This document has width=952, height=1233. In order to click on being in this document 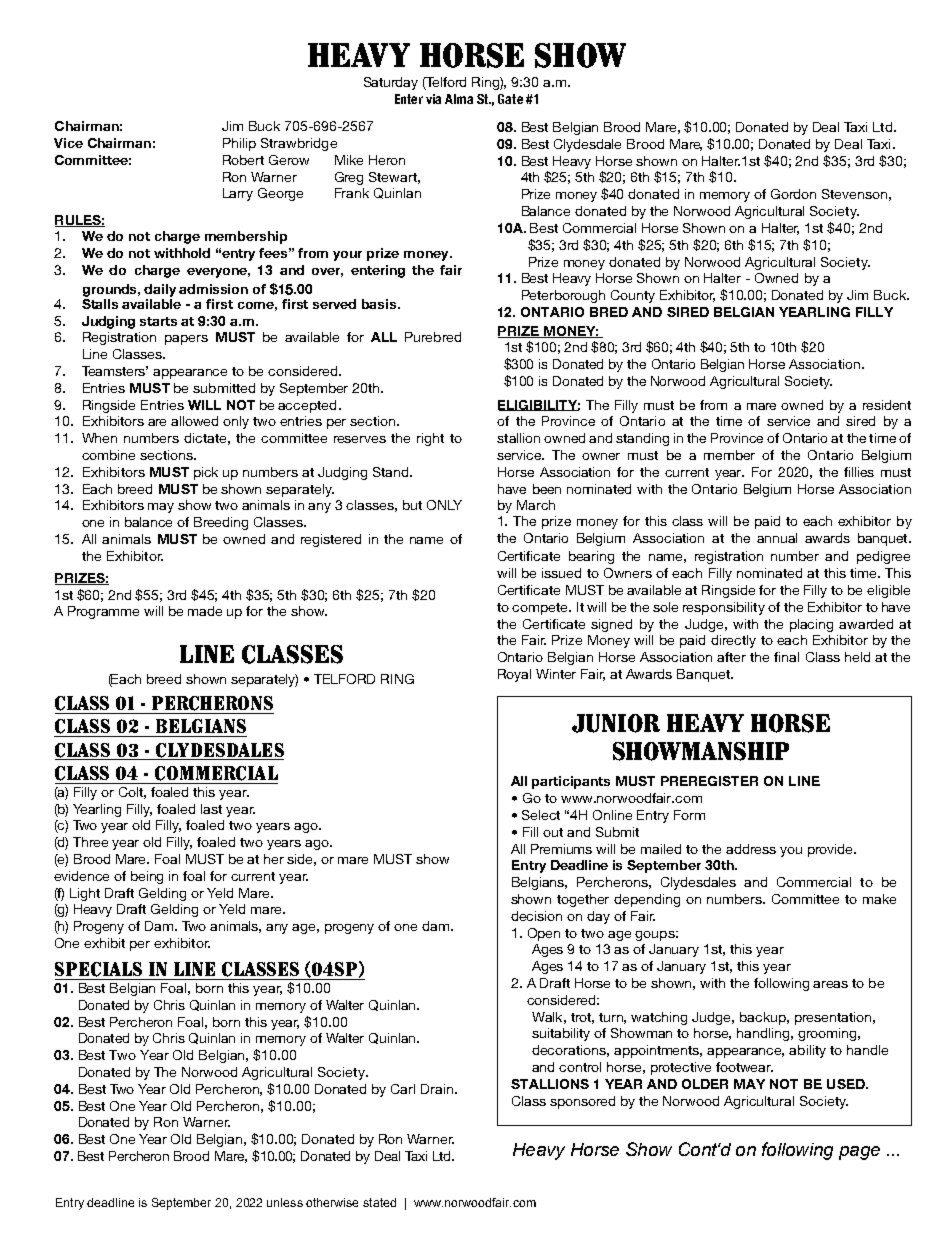, I will do `click(147, 877)`.
